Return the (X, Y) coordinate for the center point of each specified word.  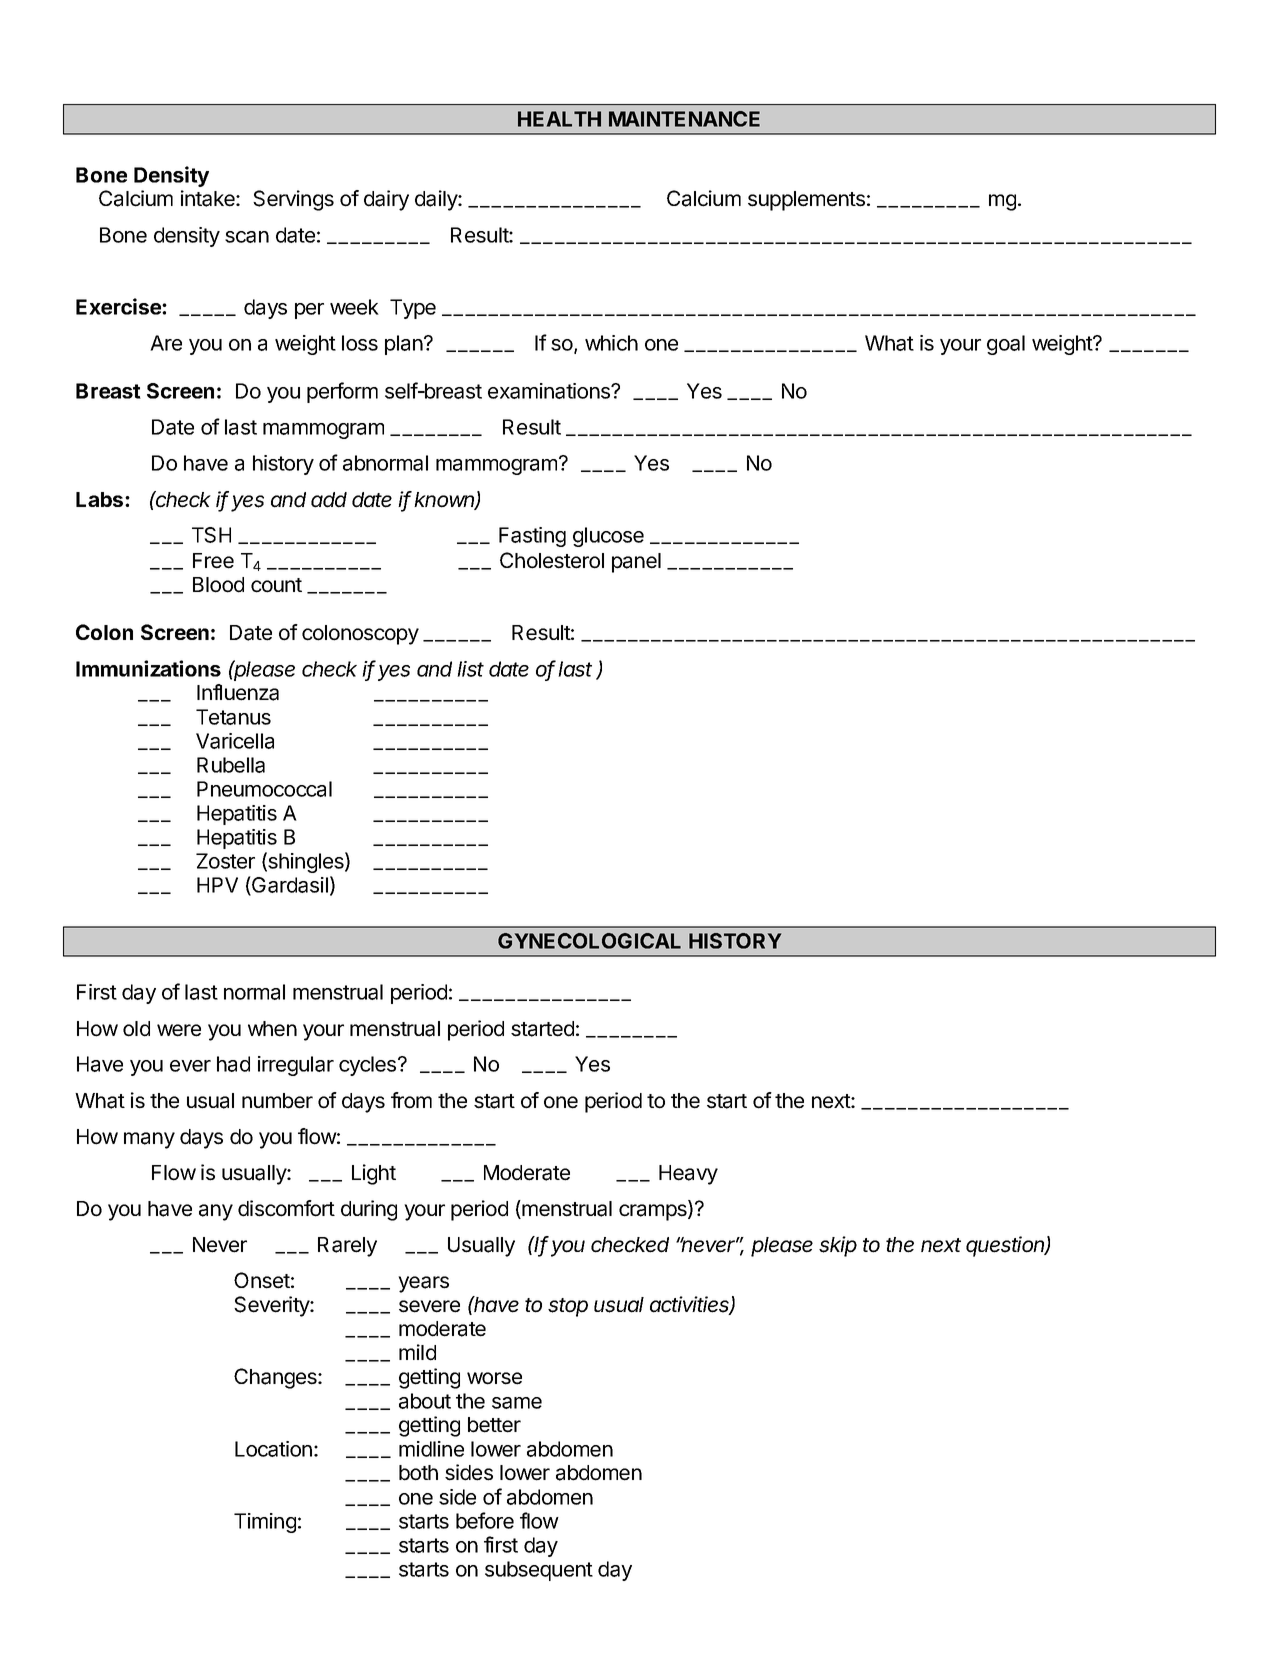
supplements (806, 201)
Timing (265, 1523)
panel (636, 563)
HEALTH (559, 119)
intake (209, 198)
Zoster (225, 861)
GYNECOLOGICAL (589, 941)
